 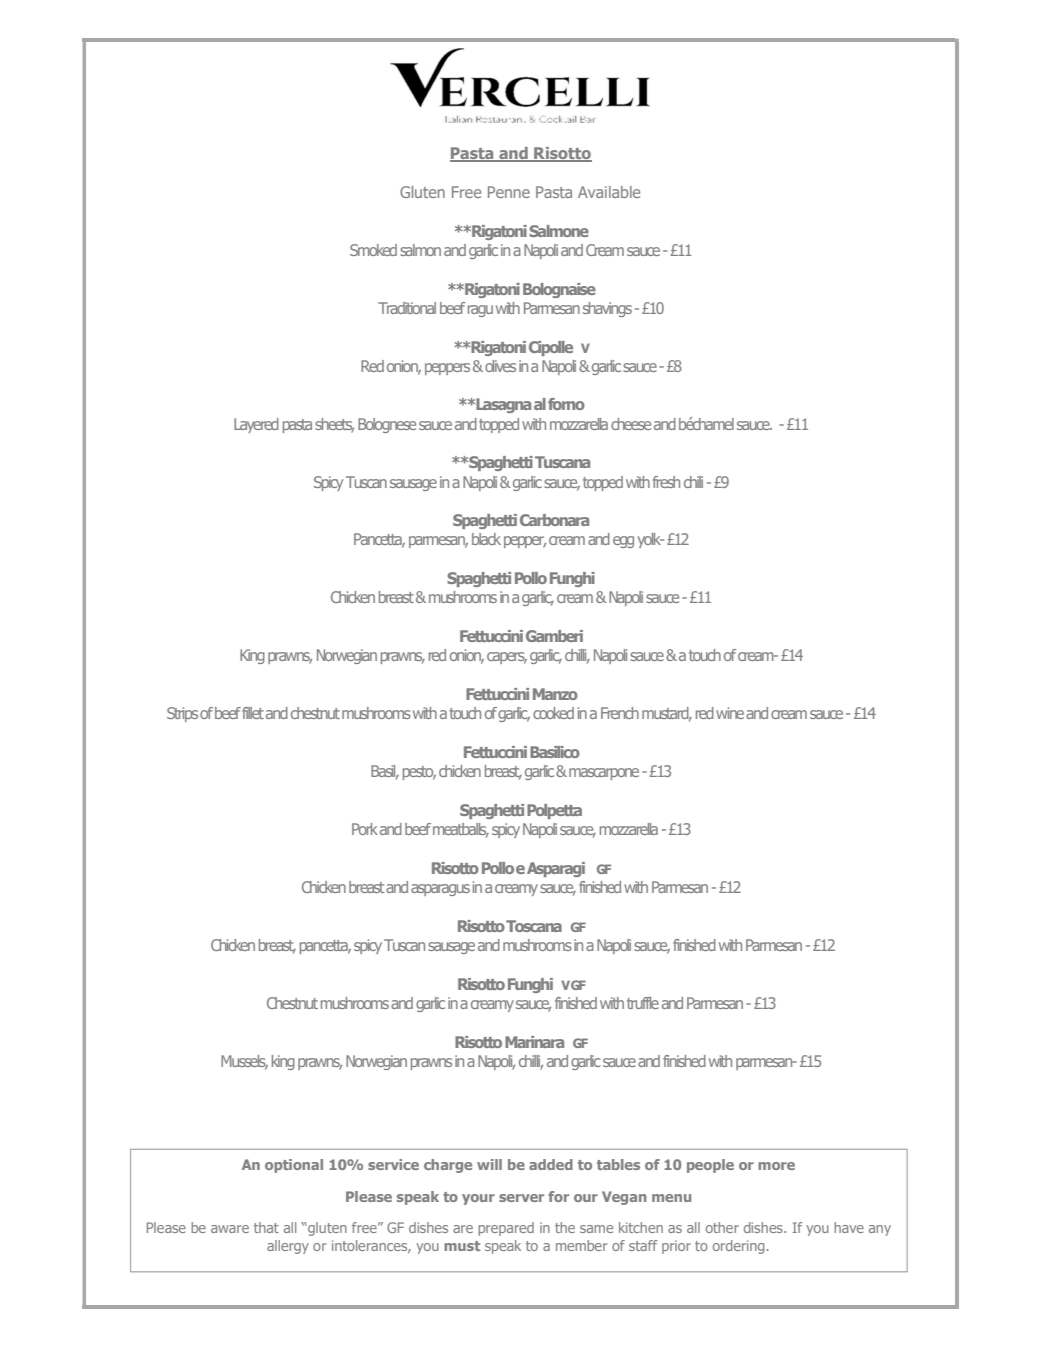 I want to click on black, so click(x=486, y=539).
